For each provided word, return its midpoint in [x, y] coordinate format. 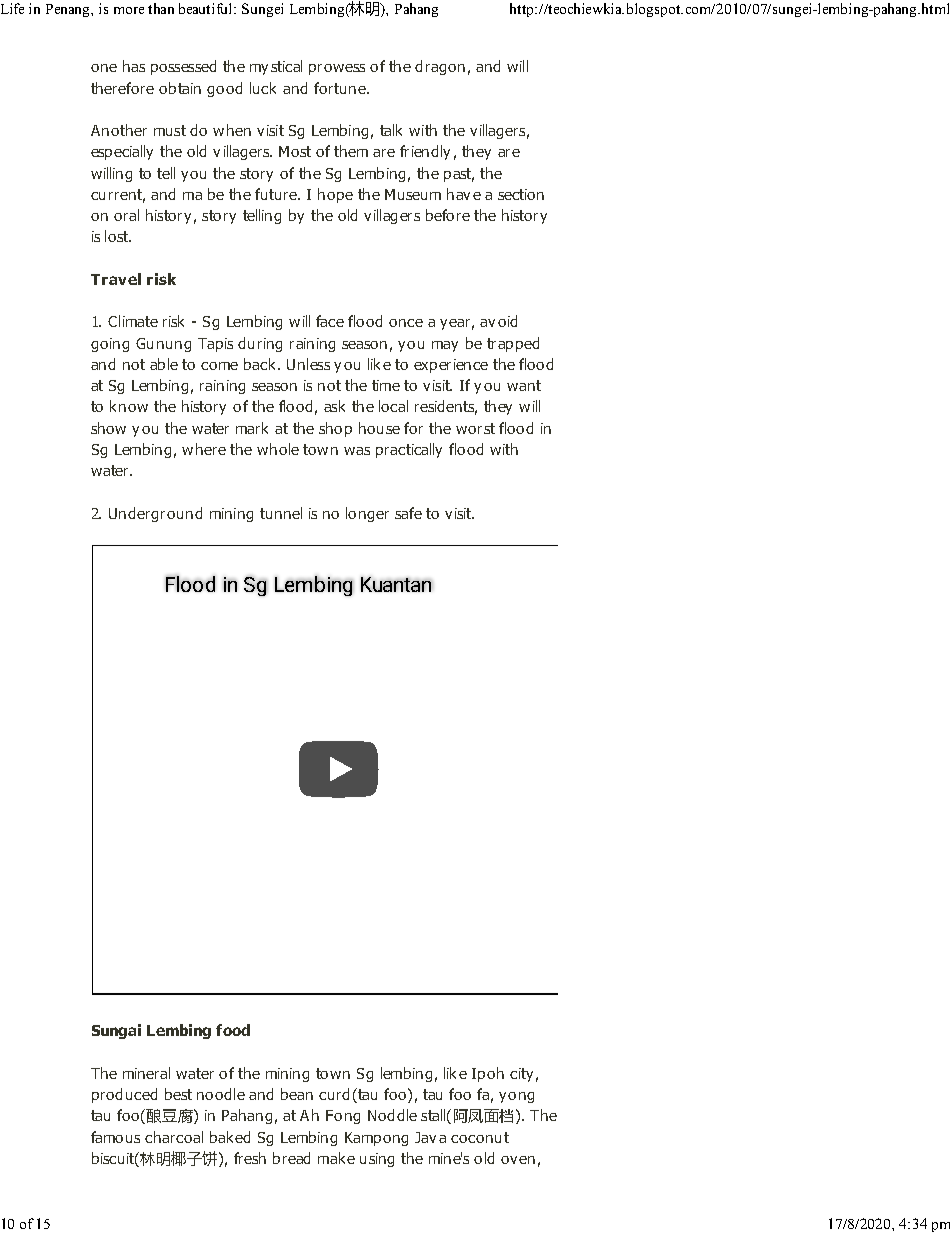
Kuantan [396, 584]
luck [263, 88]
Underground [155, 514]
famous [115, 1137]
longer [367, 514]
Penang [69, 10]
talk [391, 130]
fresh [250, 1158]
